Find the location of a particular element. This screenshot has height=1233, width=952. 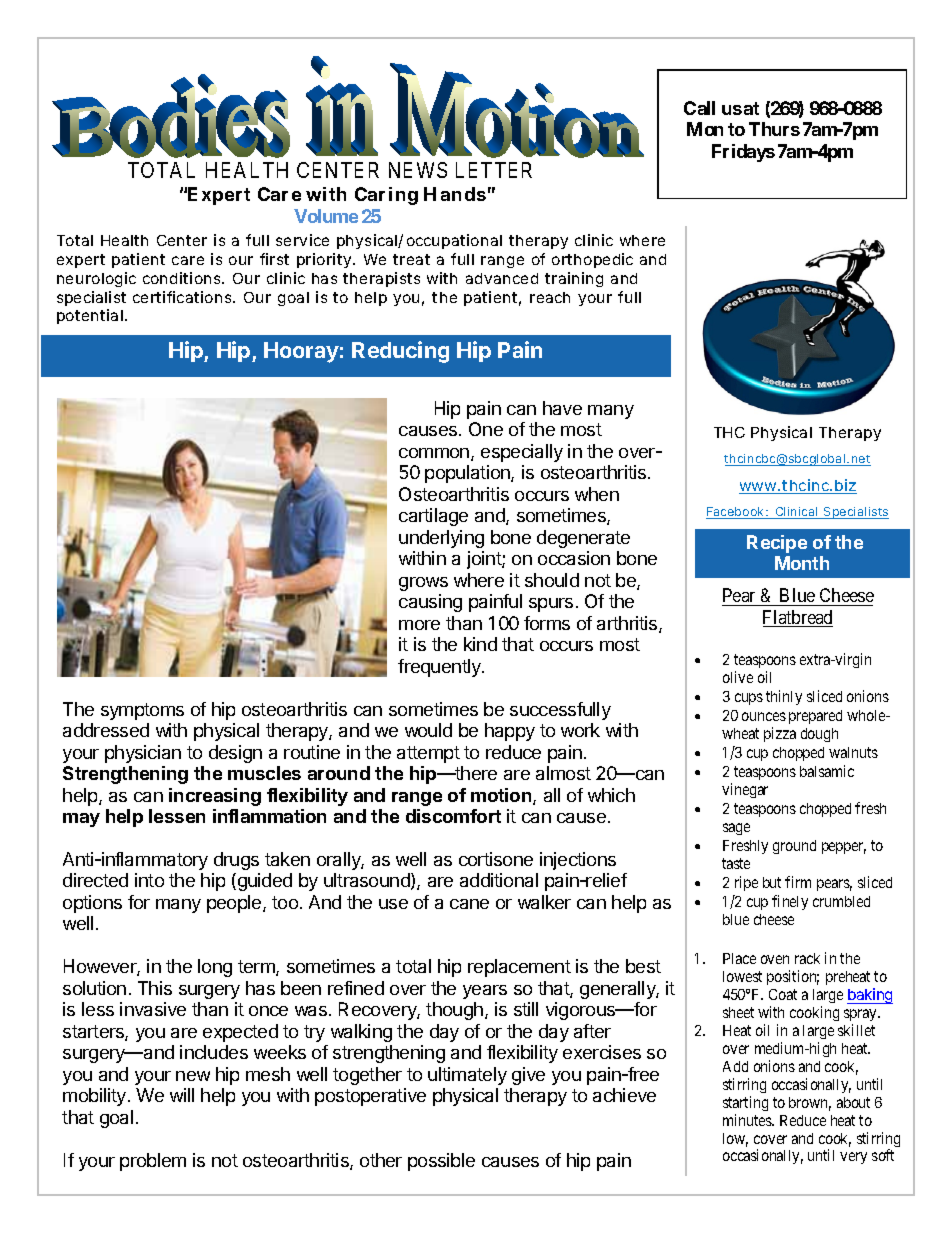

LETTER is located at coordinates (494, 170).
